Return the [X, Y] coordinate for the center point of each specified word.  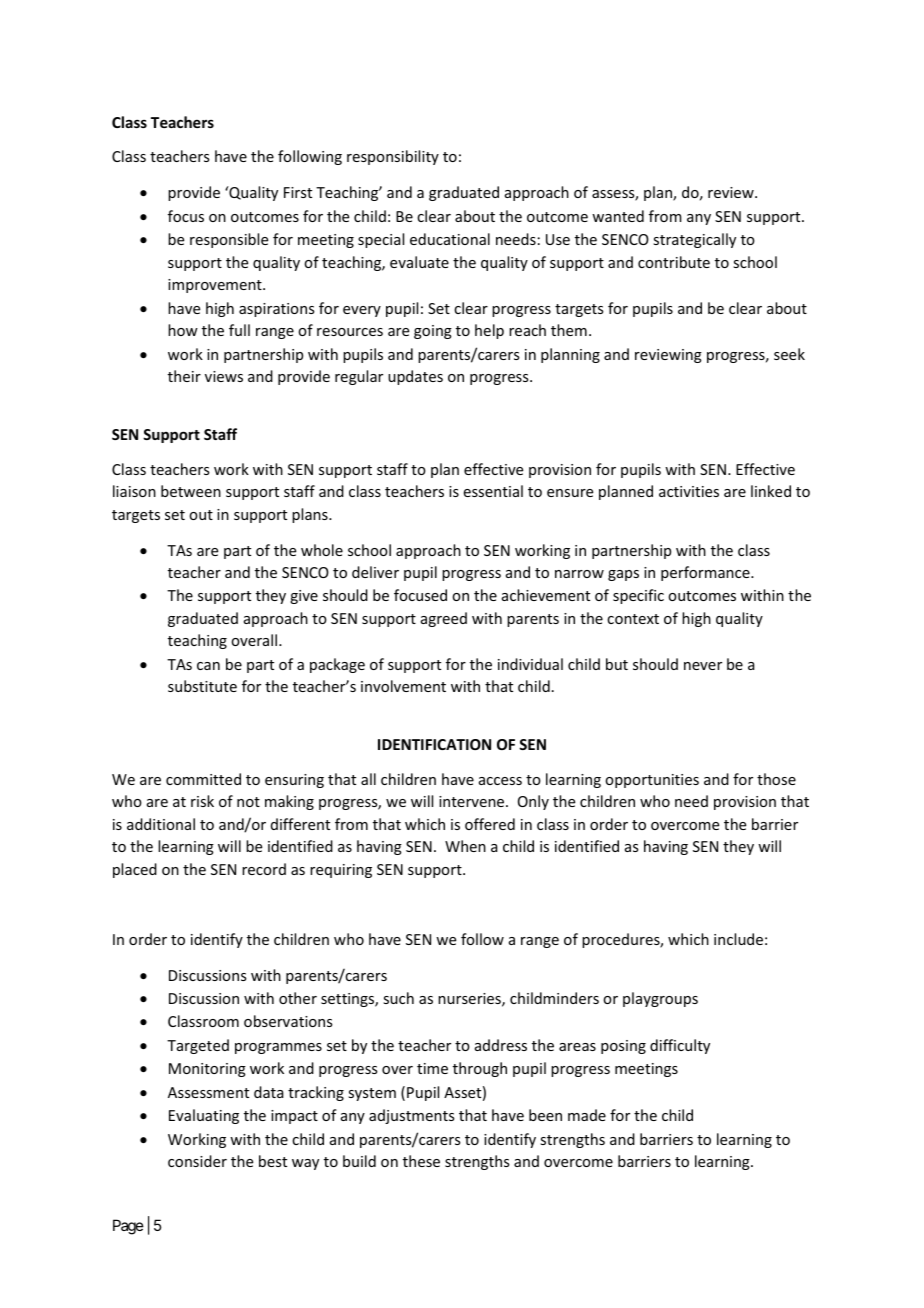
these [421, 1161]
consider [197, 1161]
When [465, 846]
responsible [229, 240]
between [191, 491]
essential [493, 491]
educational [450, 239]
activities [689, 491]
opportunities [652, 781]
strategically [694, 240]
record [264, 869]
